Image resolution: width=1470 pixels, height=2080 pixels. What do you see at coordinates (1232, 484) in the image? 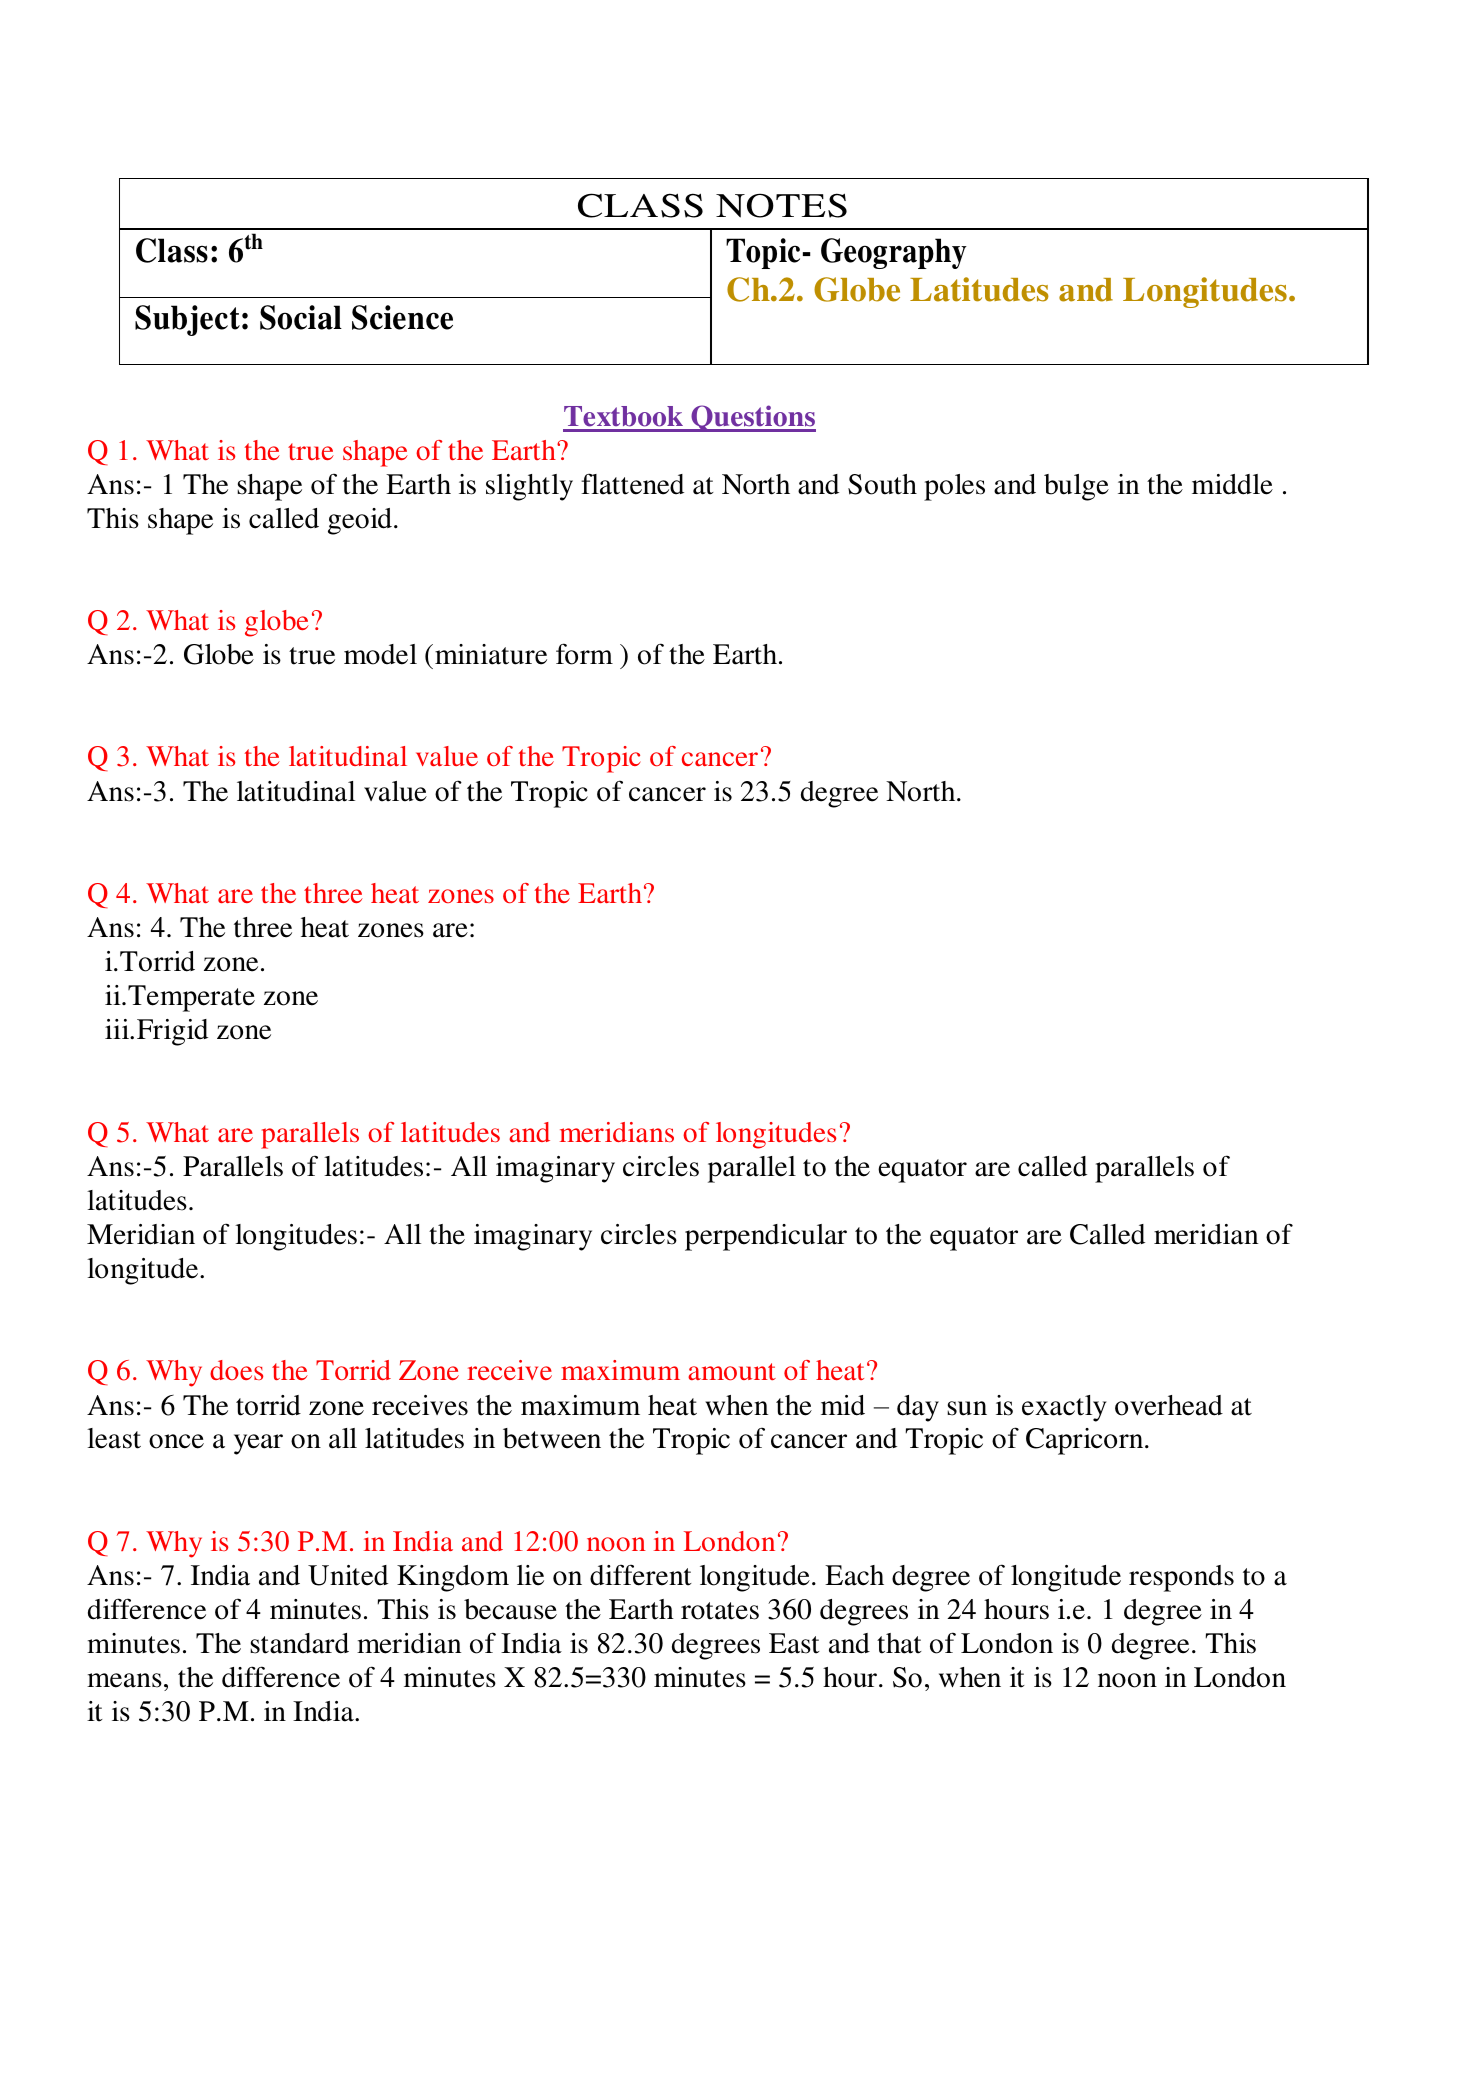
I see `middle` at bounding box center [1232, 484].
